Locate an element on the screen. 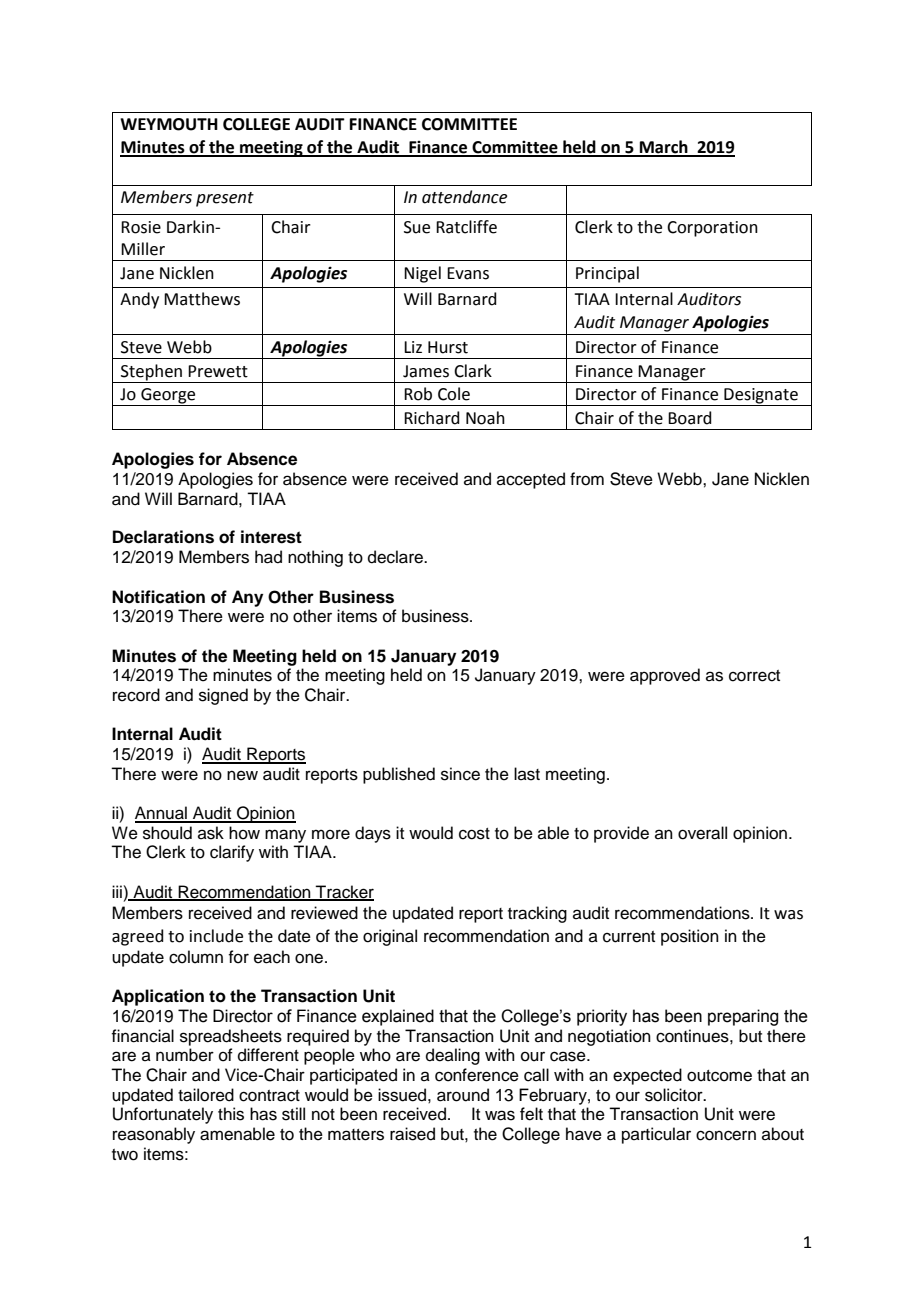 The height and width of the screenshot is (1309, 924). clarify is located at coordinates (232, 853).
